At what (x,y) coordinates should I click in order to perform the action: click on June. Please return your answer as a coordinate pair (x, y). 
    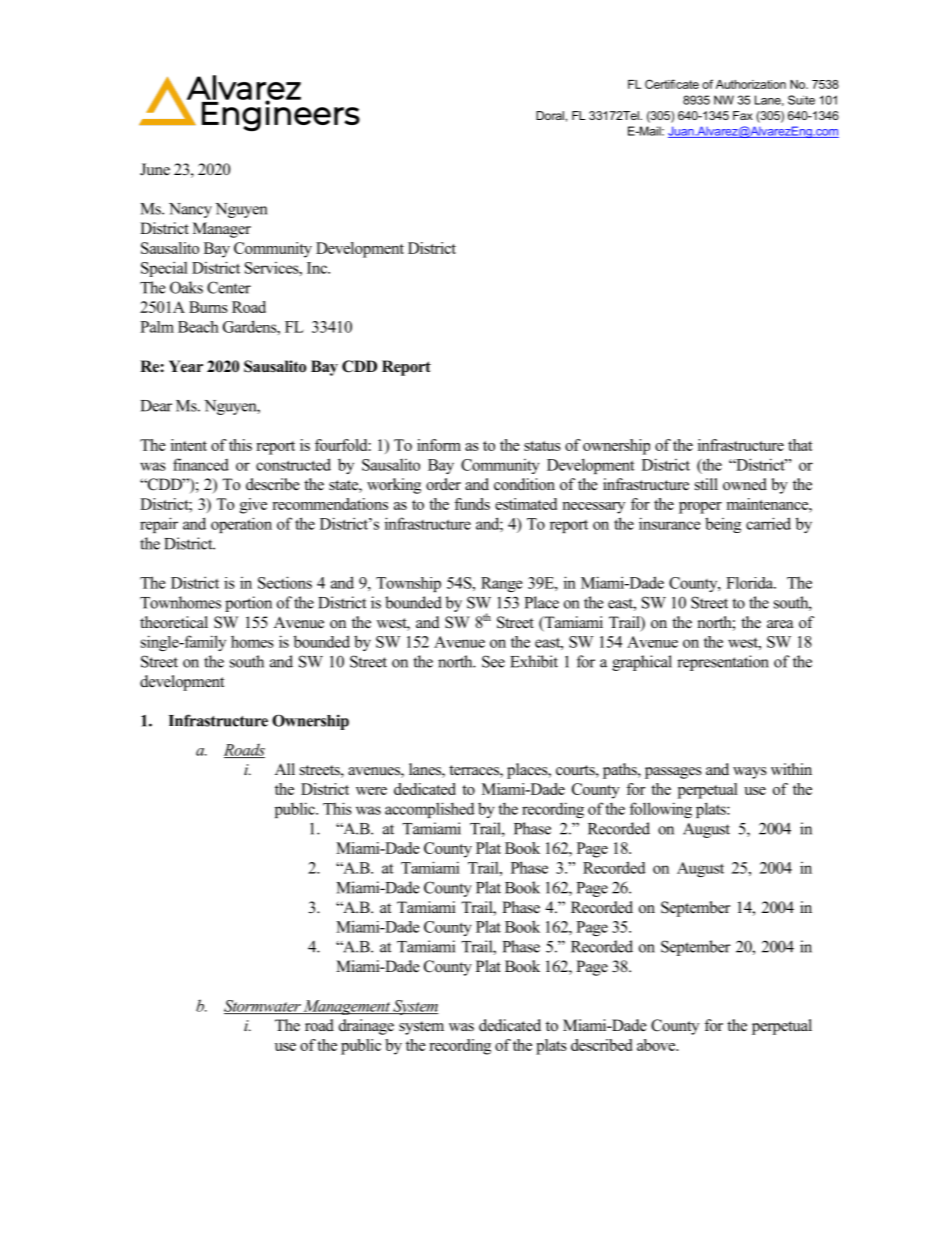
    Looking at the image, I should click on (155, 169).
